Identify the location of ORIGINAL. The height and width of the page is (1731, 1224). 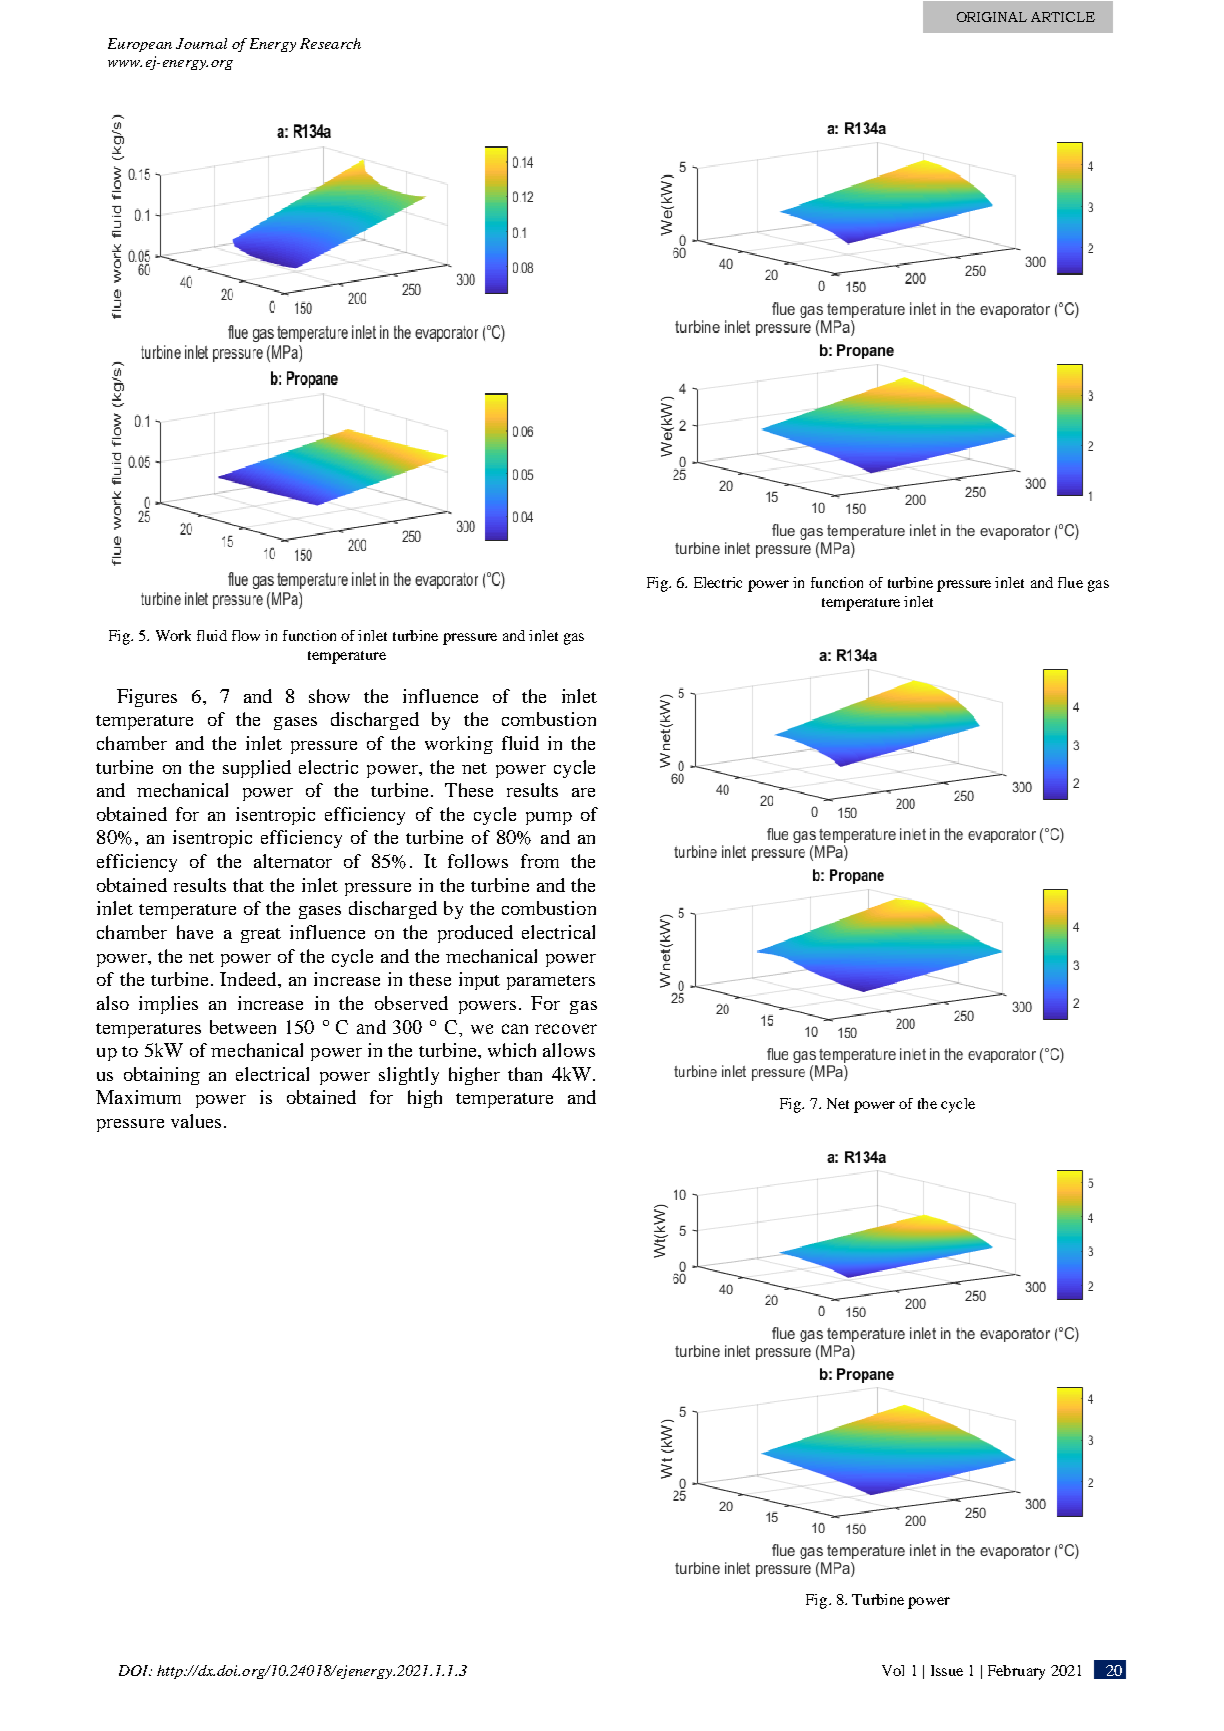
(992, 17).
